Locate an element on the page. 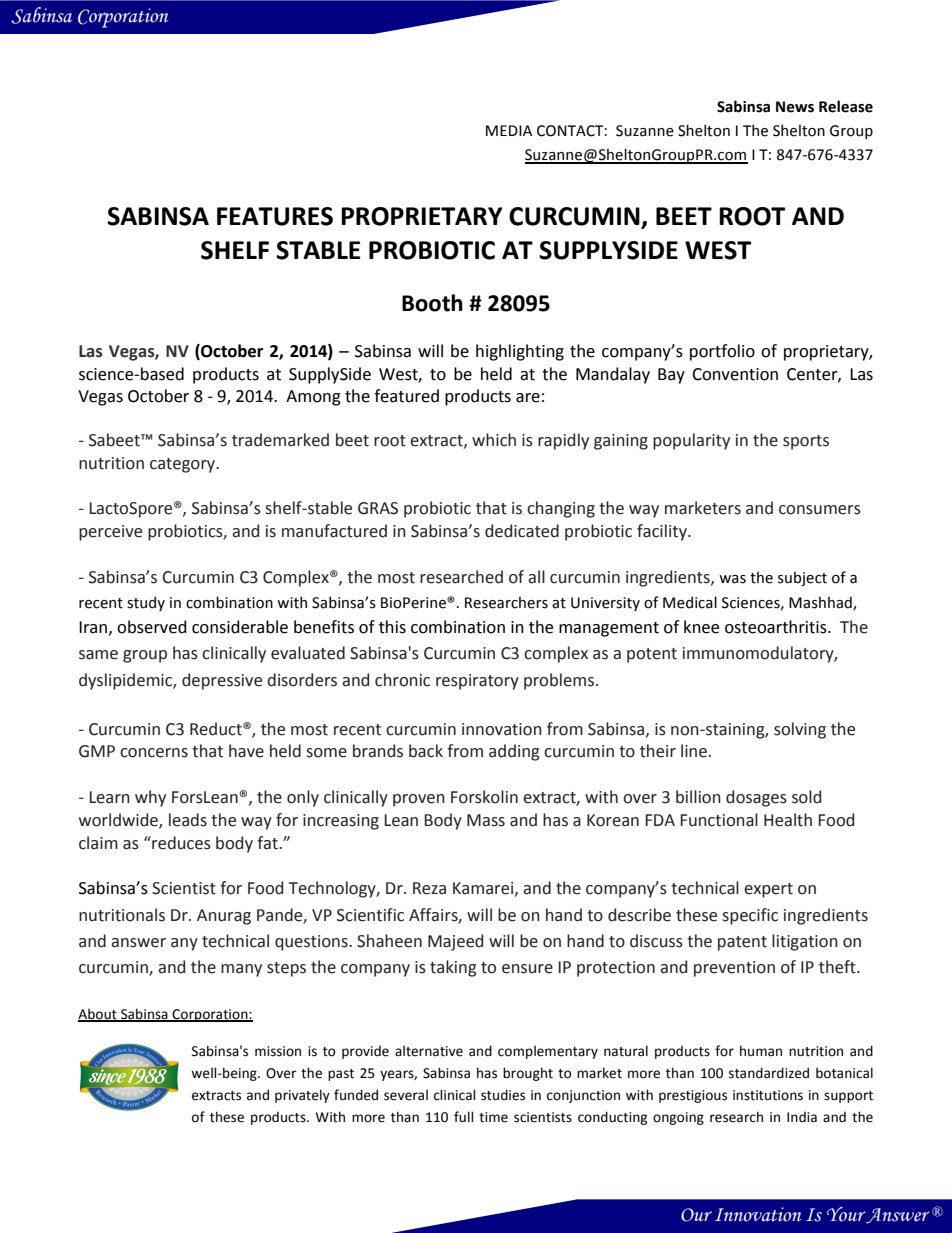  full is located at coordinates (463, 1116).
